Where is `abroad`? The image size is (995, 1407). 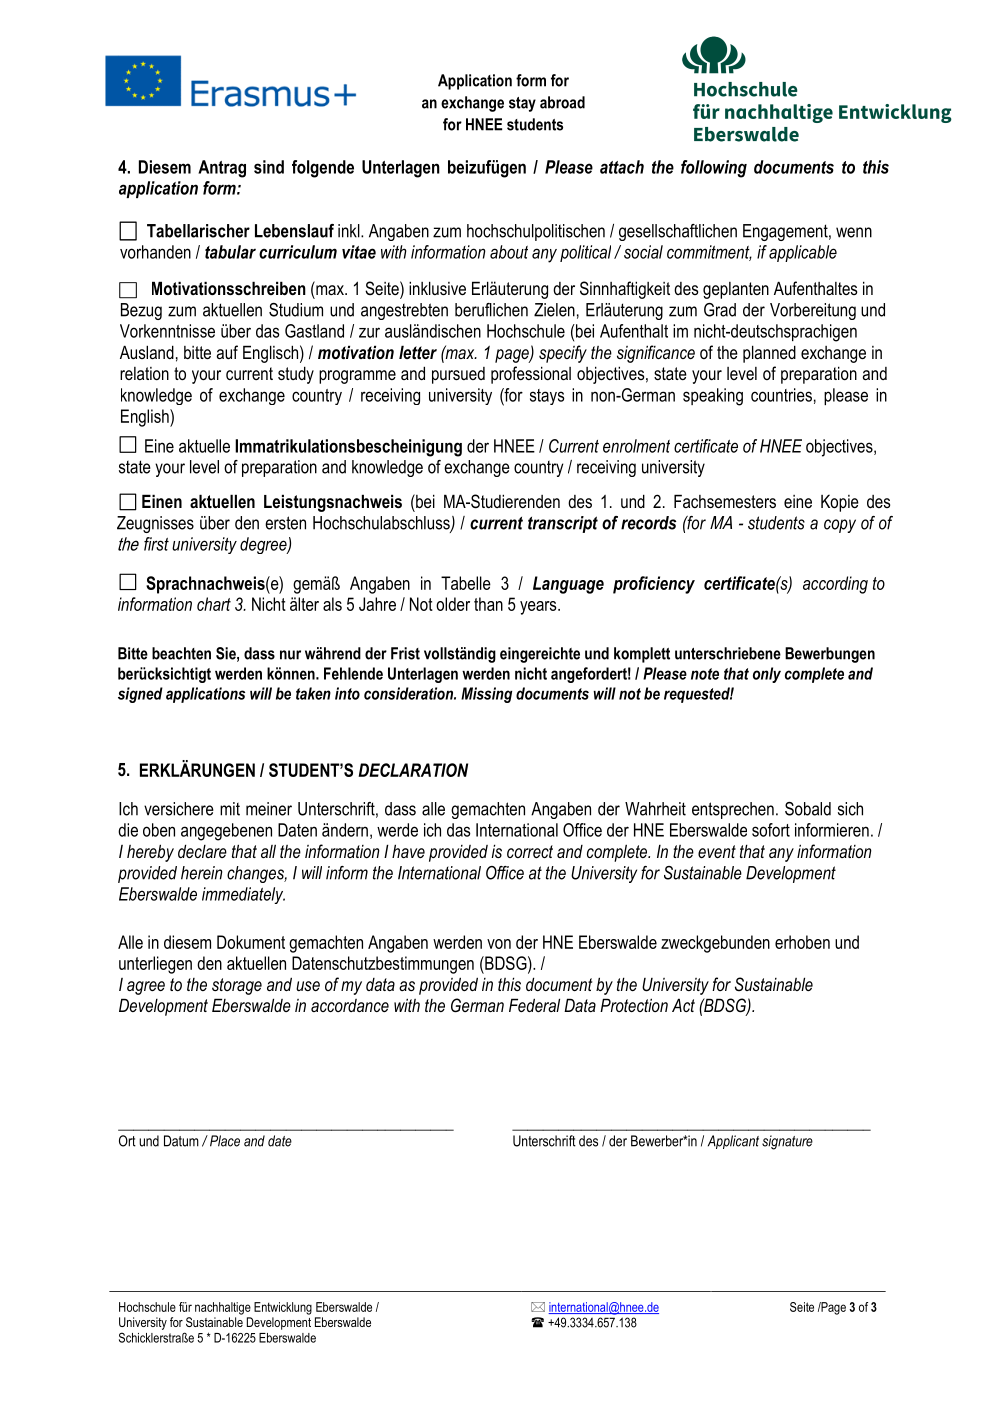 abroad is located at coordinates (562, 102).
